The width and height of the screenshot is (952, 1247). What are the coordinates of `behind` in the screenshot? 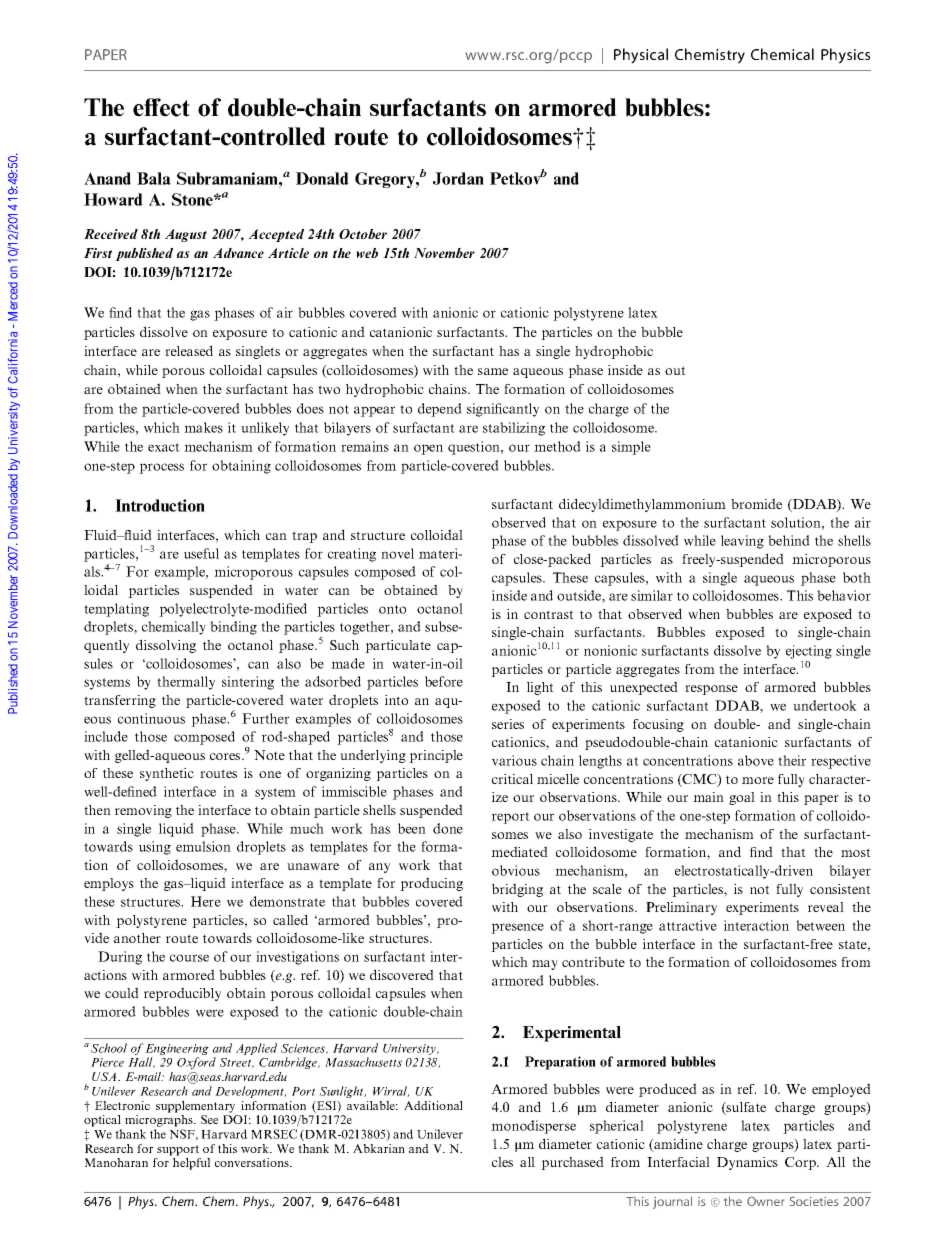 It's located at (789, 540).
